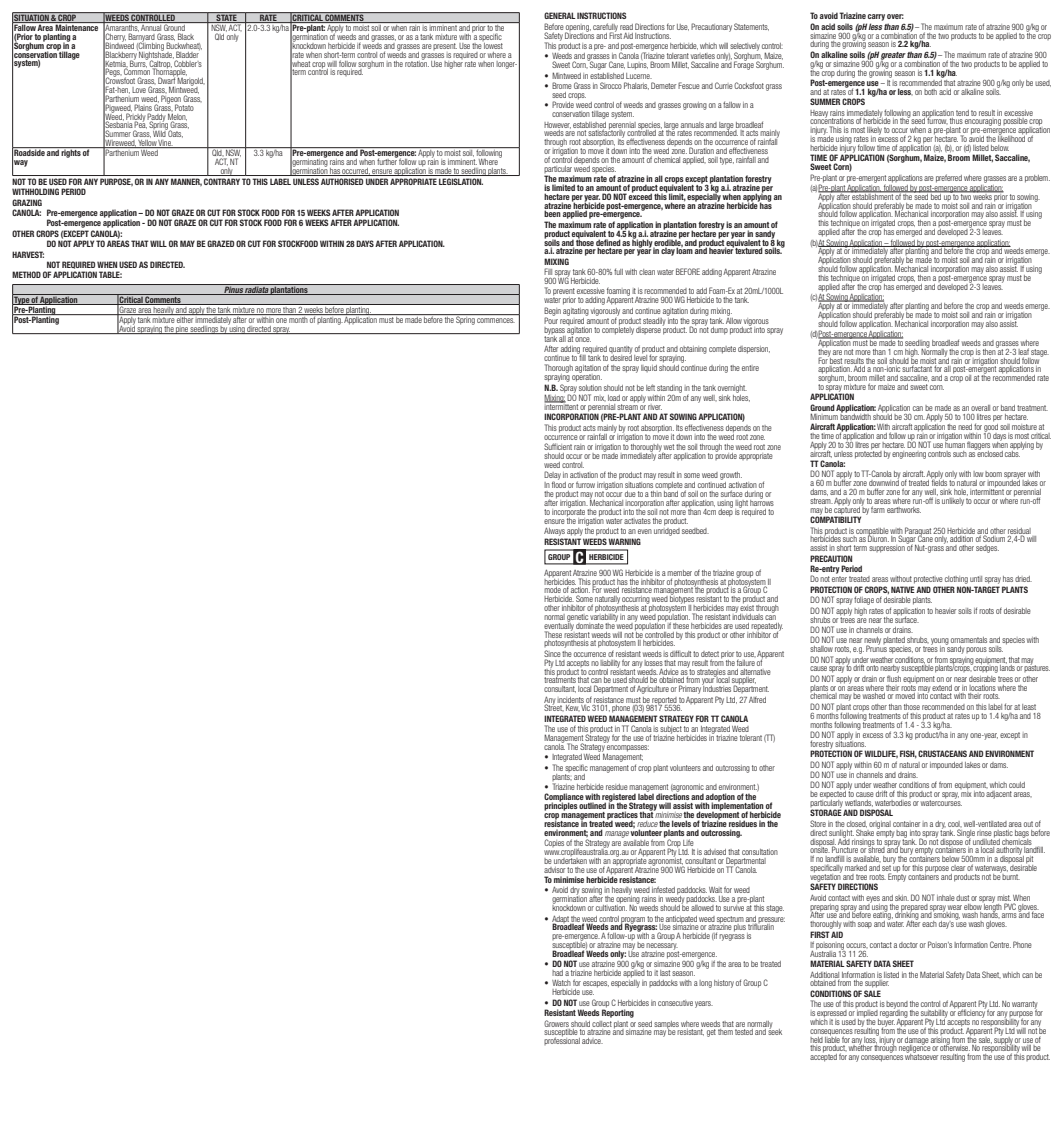 Image resolution: width=1064 pixels, height=1146 pixels. I want to click on entire, so click(750, 368).
